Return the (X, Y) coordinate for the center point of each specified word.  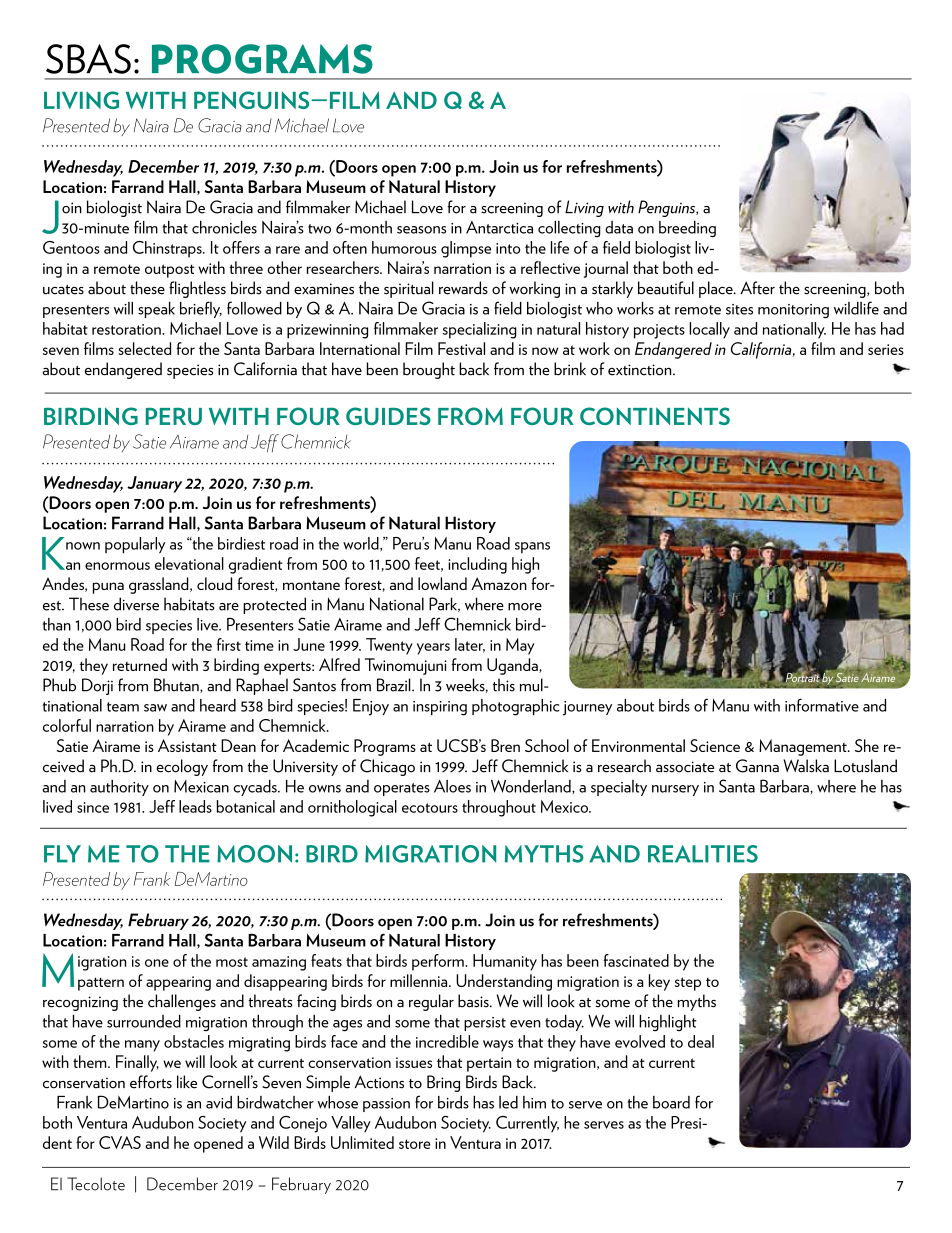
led (508, 1102)
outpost (170, 271)
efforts (151, 1082)
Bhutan (177, 685)
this (504, 685)
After (757, 288)
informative (822, 705)
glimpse (466, 249)
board (671, 1102)
